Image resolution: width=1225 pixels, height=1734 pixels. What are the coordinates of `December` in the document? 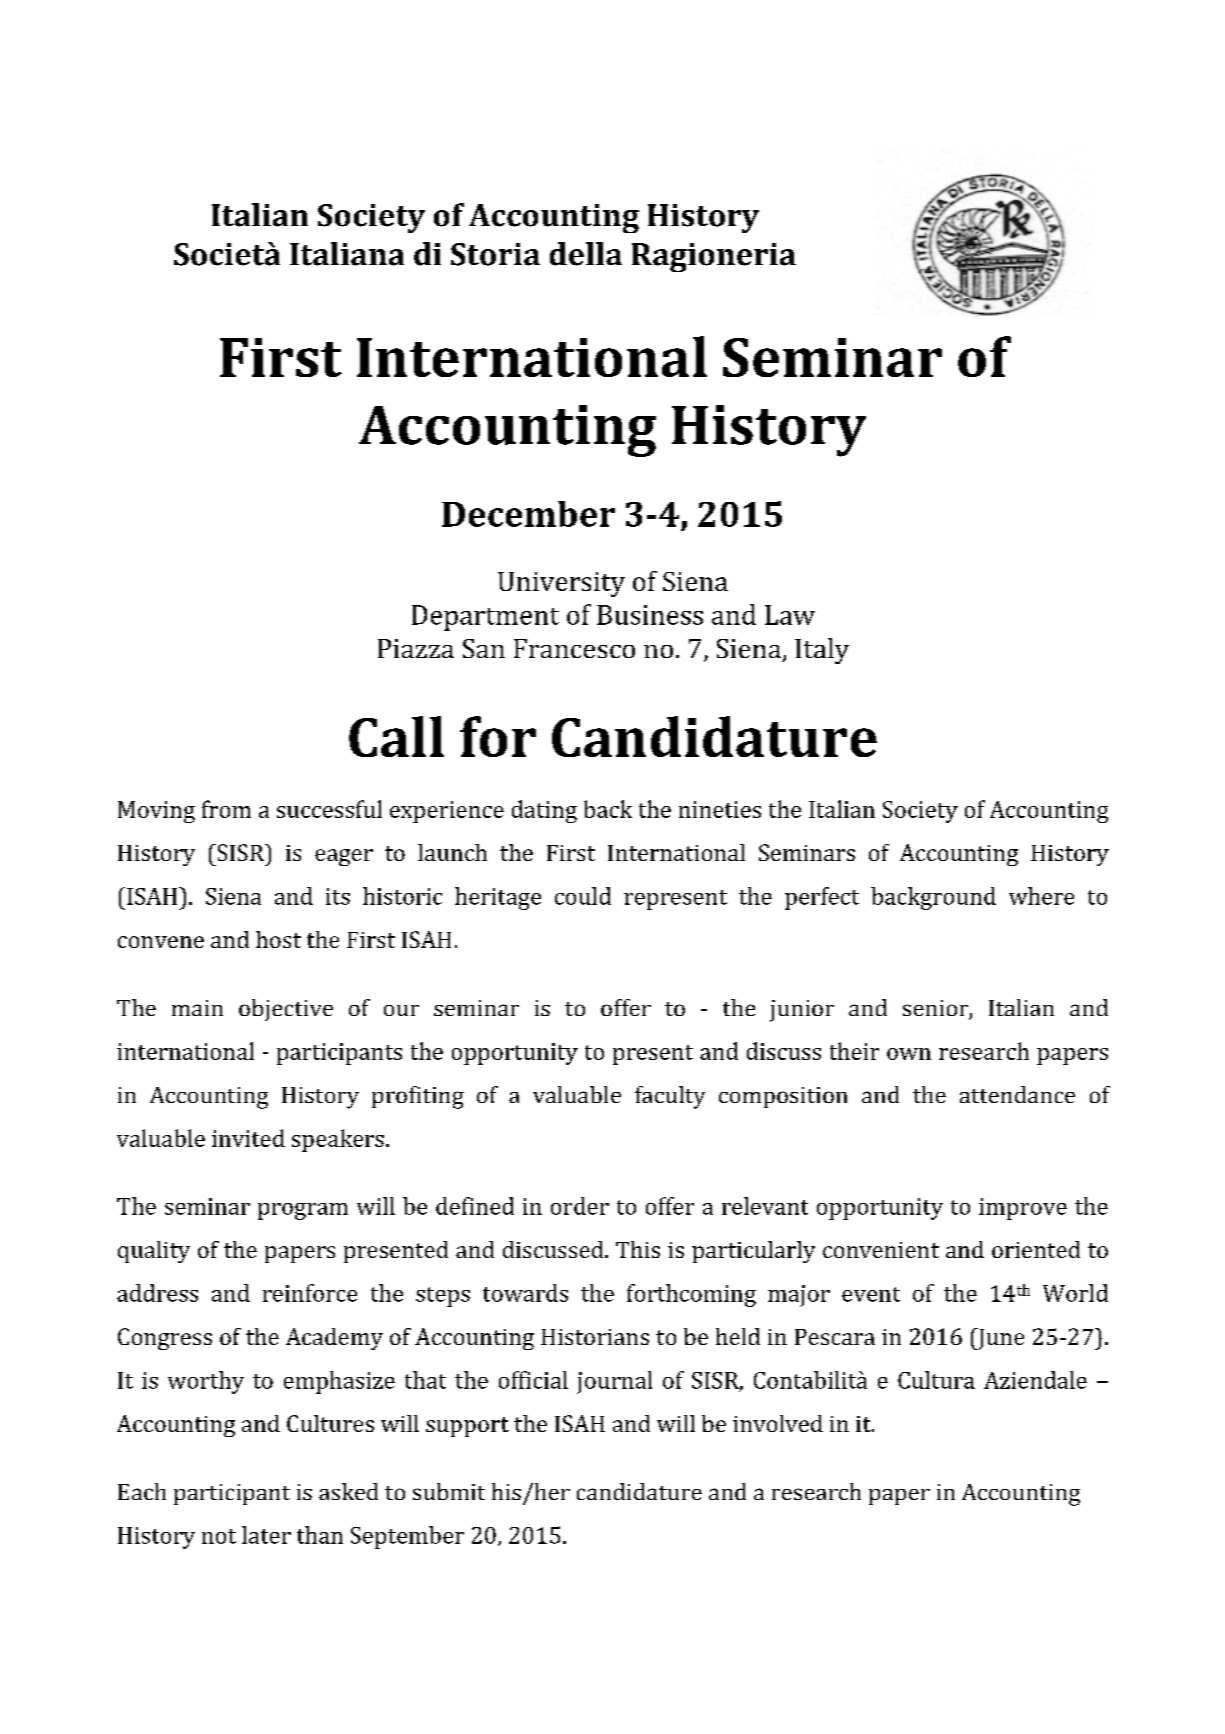 It's located at (528, 514).
